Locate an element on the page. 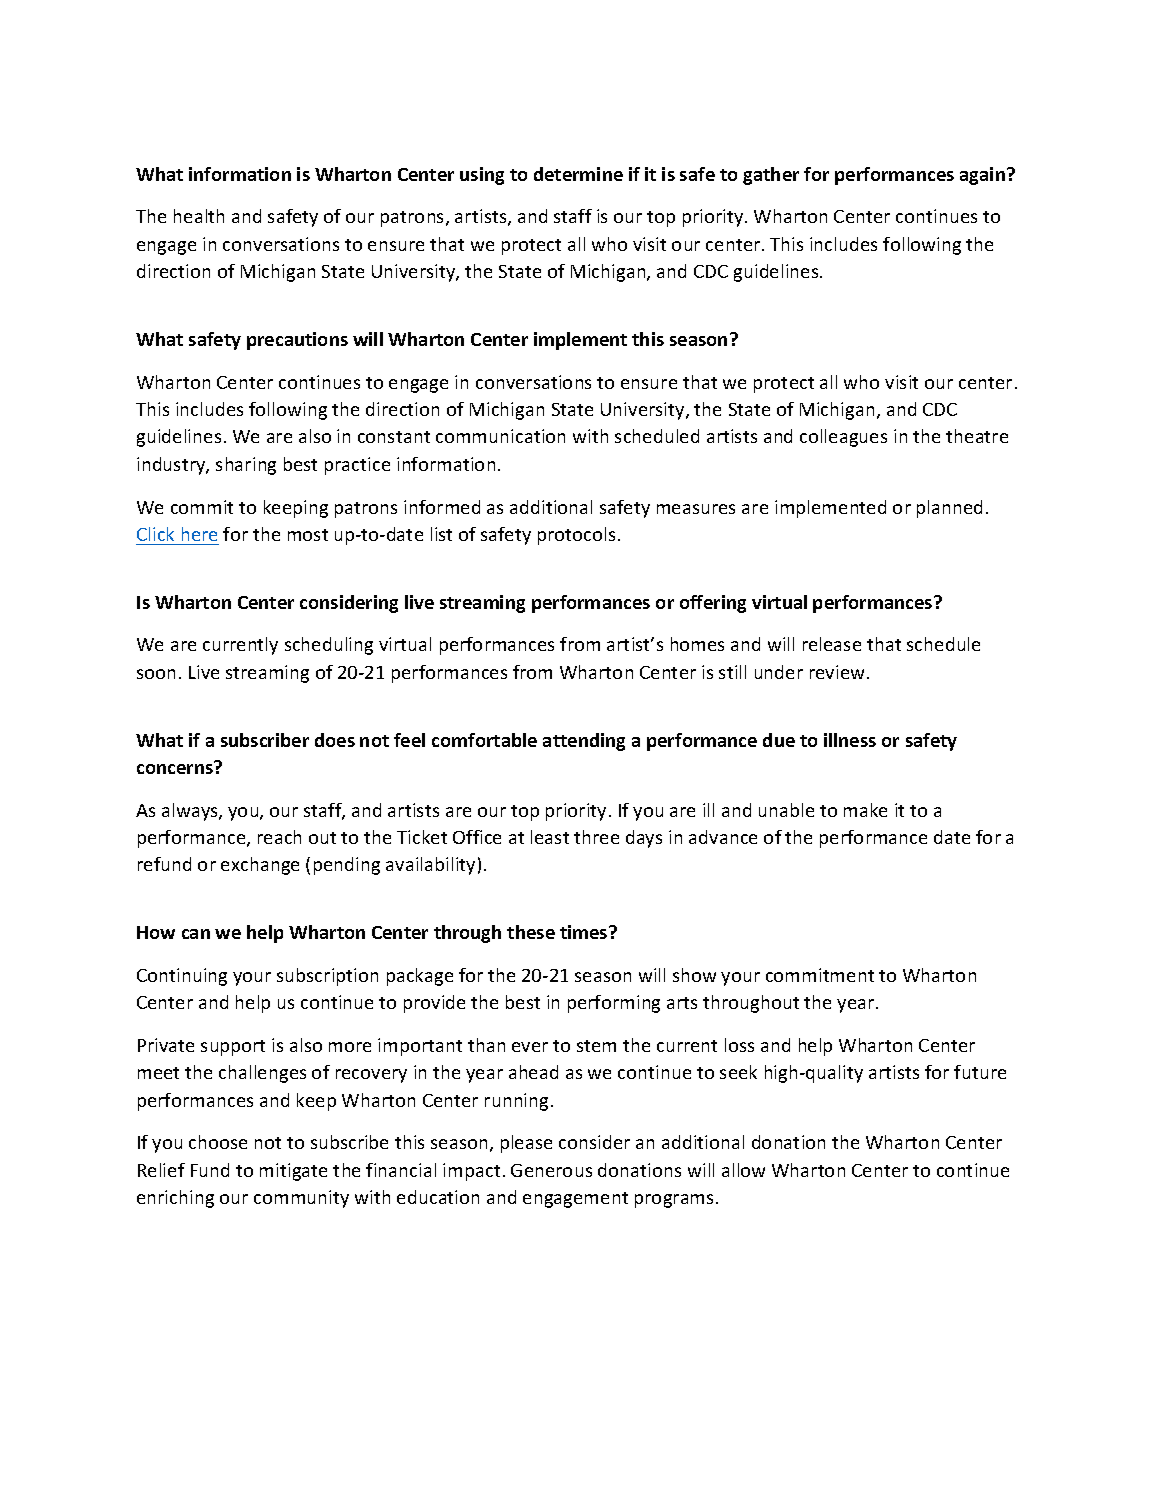 This document has width=1159, height=1500. least is located at coordinates (550, 837).
